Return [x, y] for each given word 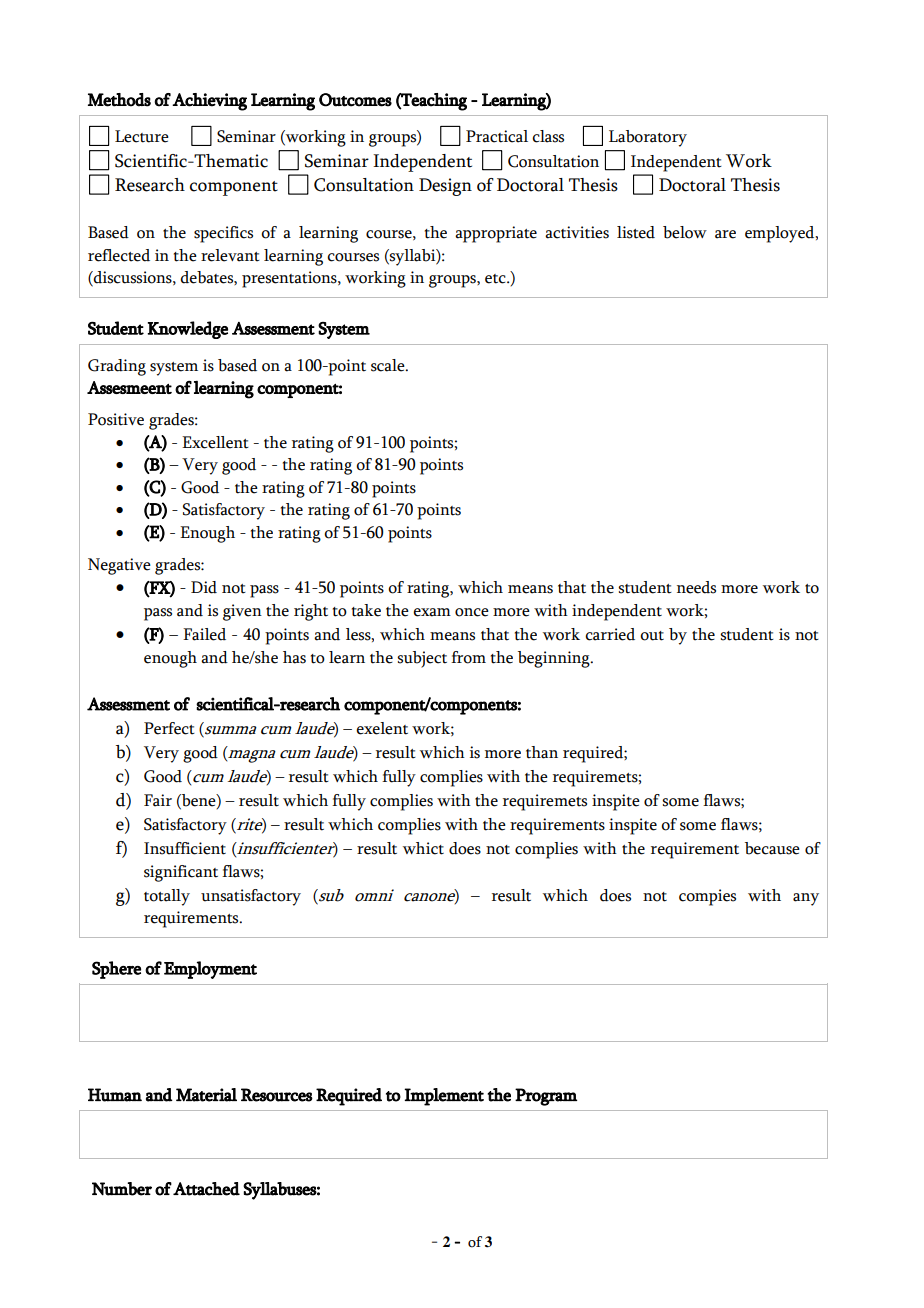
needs [696, 587]
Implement [444, 1097]
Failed [204, 634]
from [468, 657]
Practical [497, 136]
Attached [206, 1189]
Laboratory [648, 138]
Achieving [209, 102]
